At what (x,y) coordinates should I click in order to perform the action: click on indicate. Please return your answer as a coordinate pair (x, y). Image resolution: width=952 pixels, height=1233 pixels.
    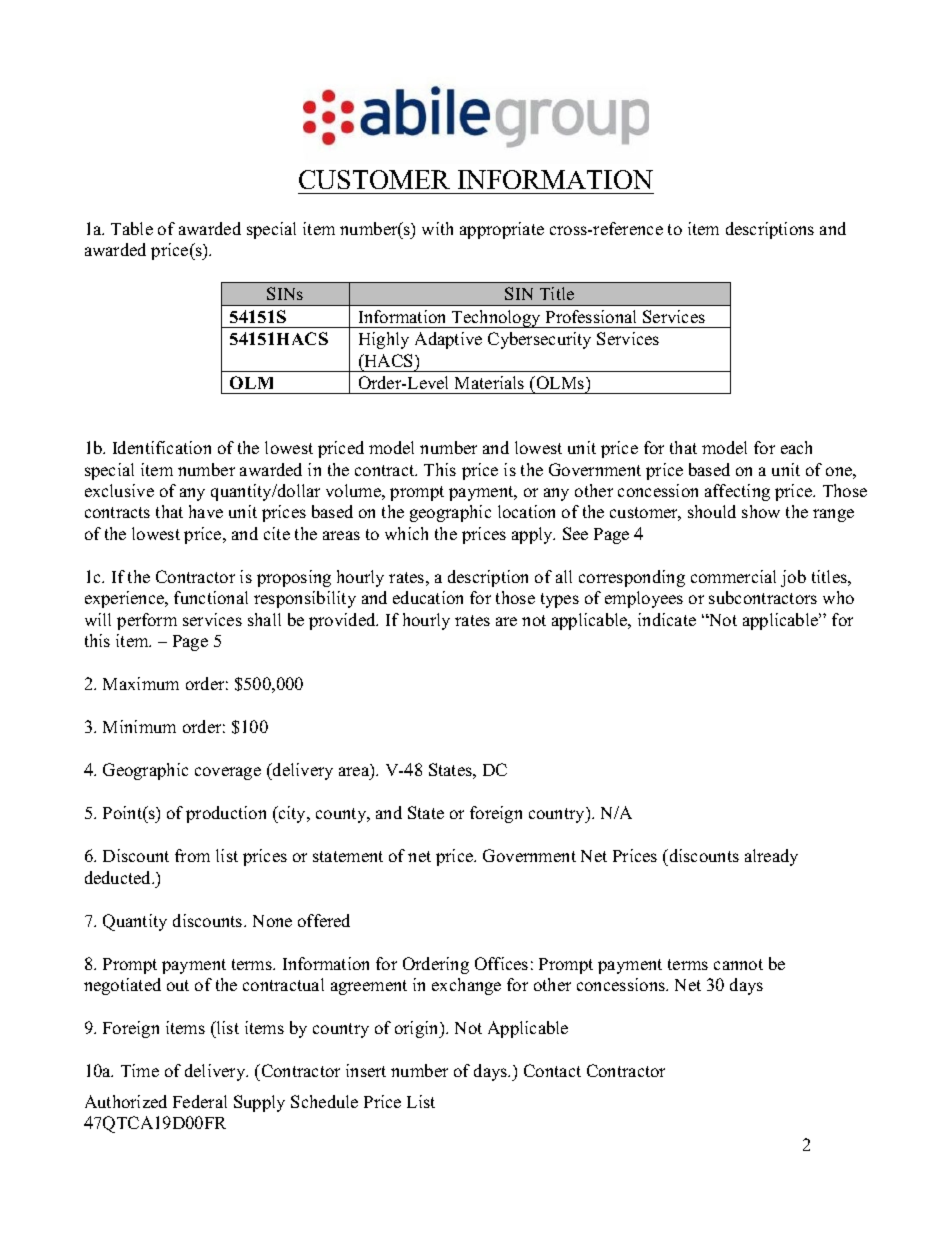
    Looking at the image, I should click on (667, 619).
